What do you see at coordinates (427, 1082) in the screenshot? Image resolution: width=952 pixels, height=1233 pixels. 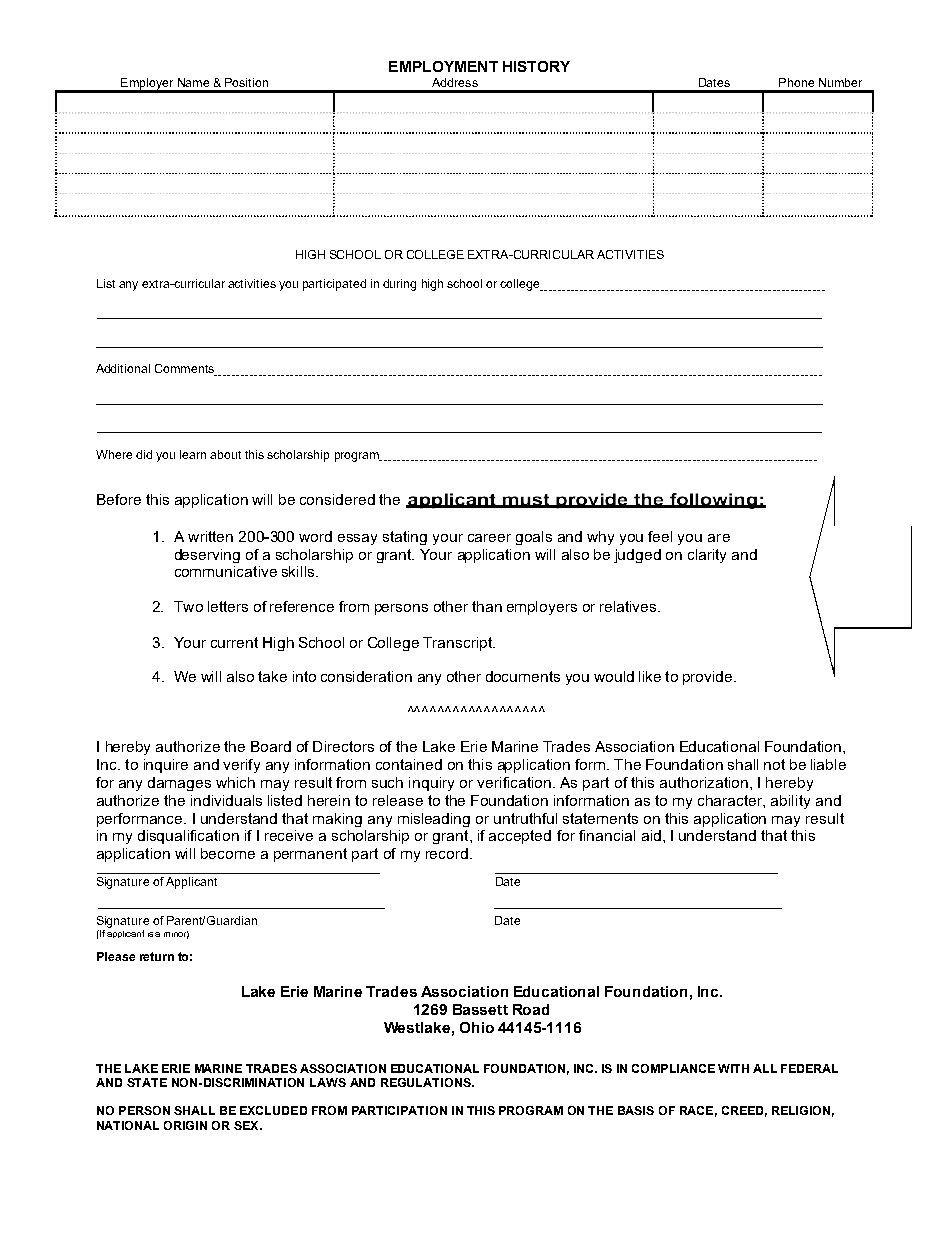 I see `REGULATIONS` at bounding box center [427, 1082].
